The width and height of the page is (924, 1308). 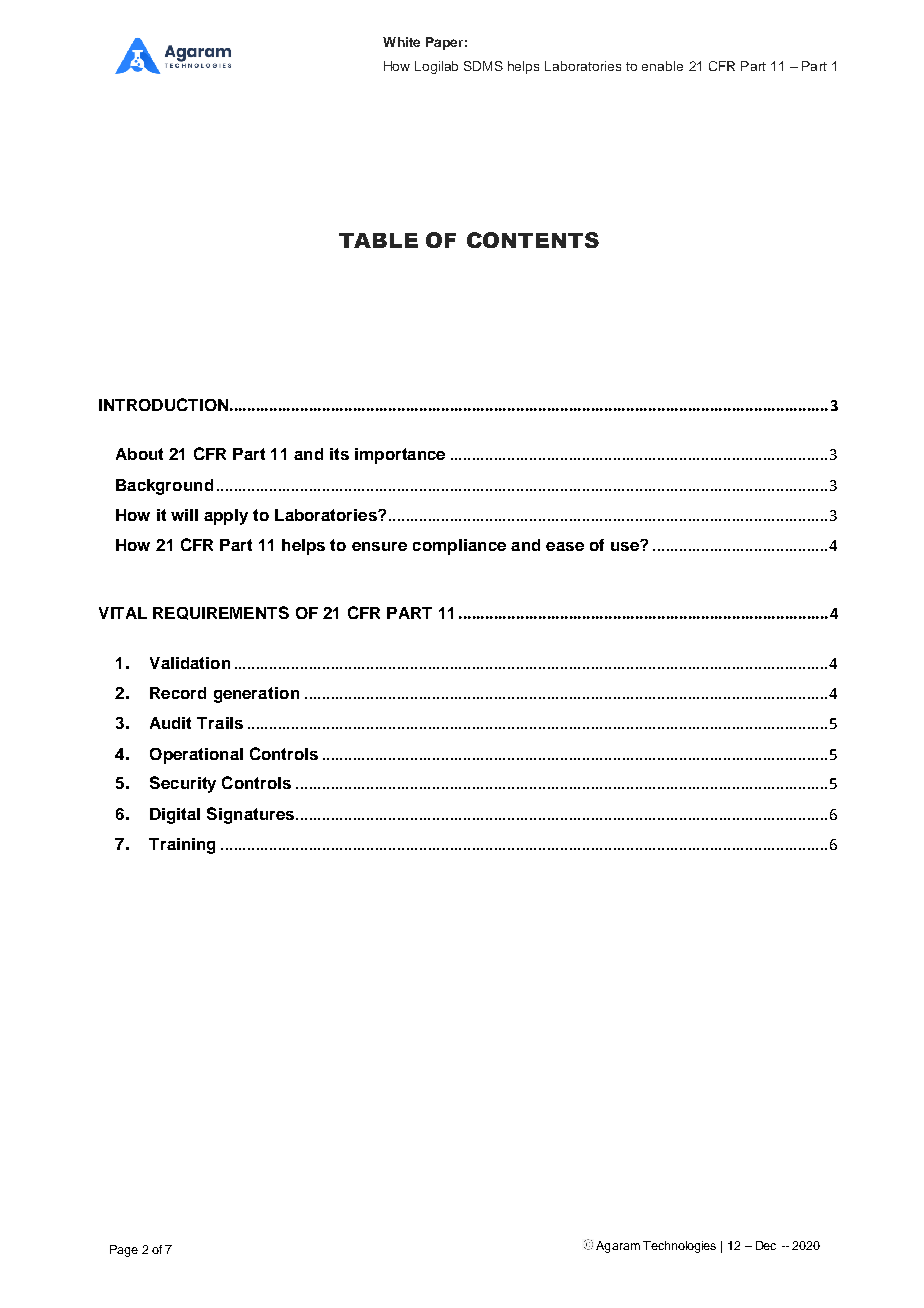 I want to click on REQUIREMENTS, so click(x=221, y=613).
